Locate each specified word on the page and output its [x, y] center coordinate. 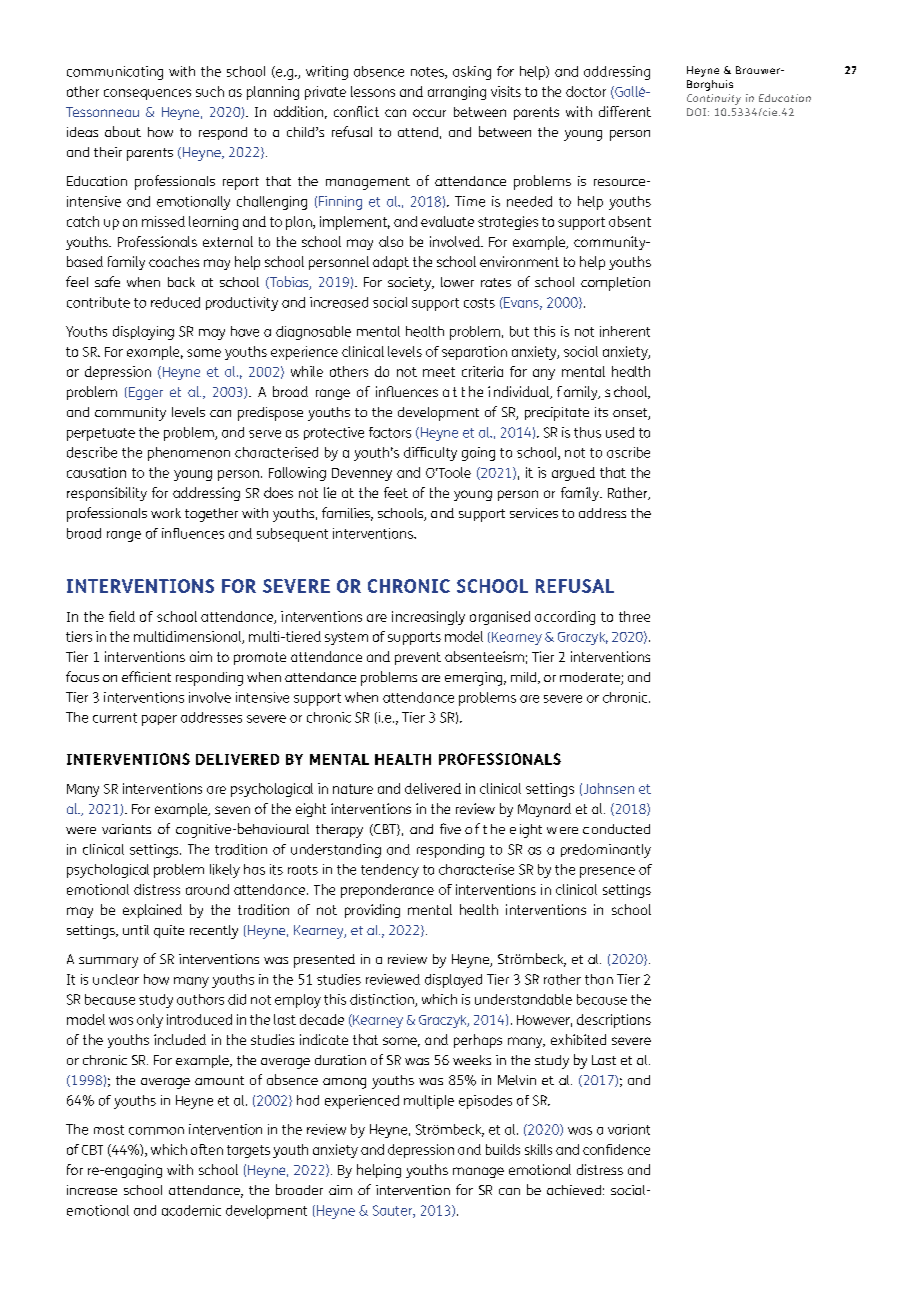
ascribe [628, 452]
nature [353, 789]
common [156, 1131]
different [625, 111]
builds [503, 1149]
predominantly [606, 851]
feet [396, 492]
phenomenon [189, 454]
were [81, 830]
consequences [147, 94]
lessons [373, 91]
